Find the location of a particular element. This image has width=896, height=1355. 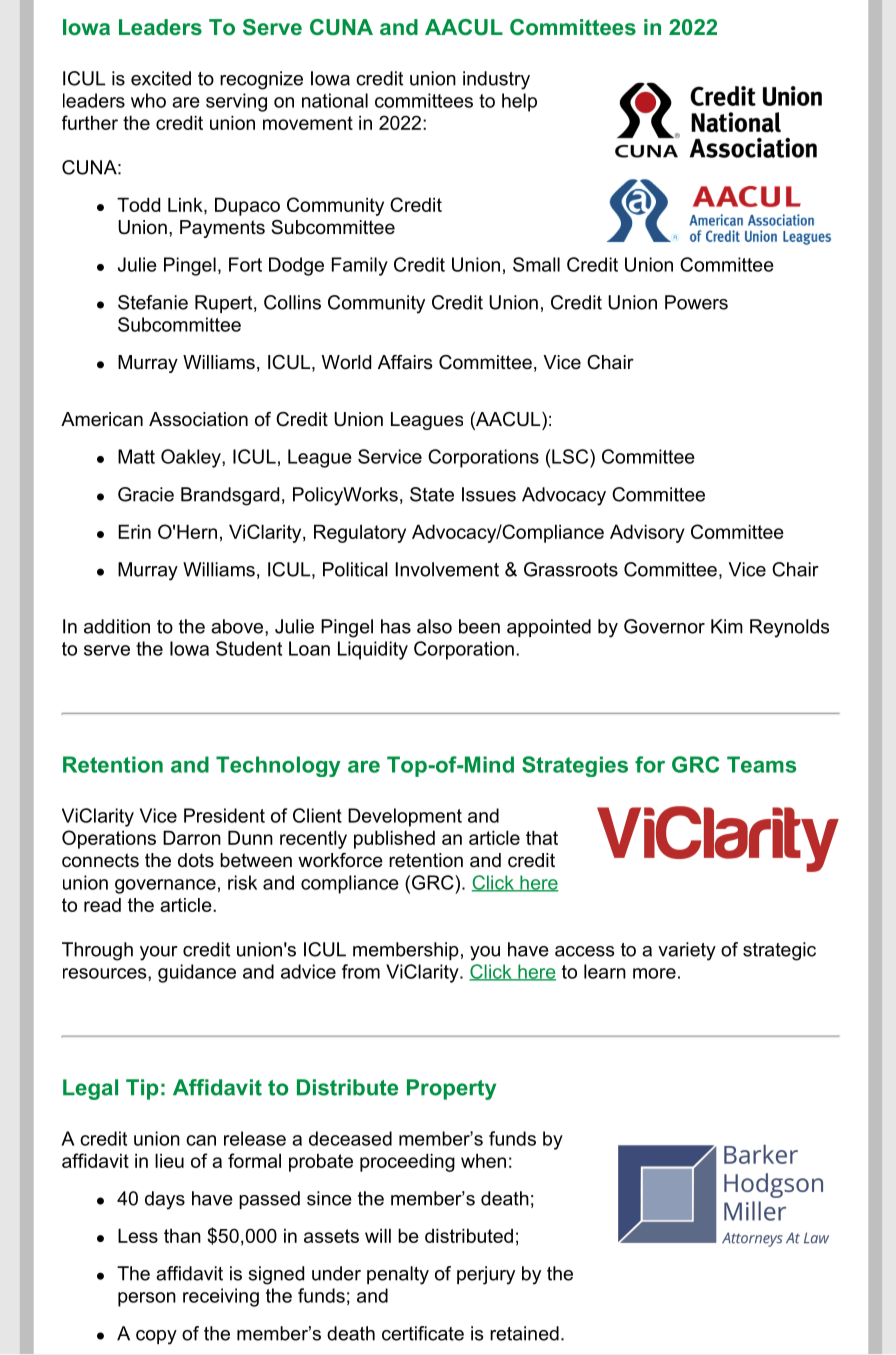

who is located at coordinates (148, 100).
